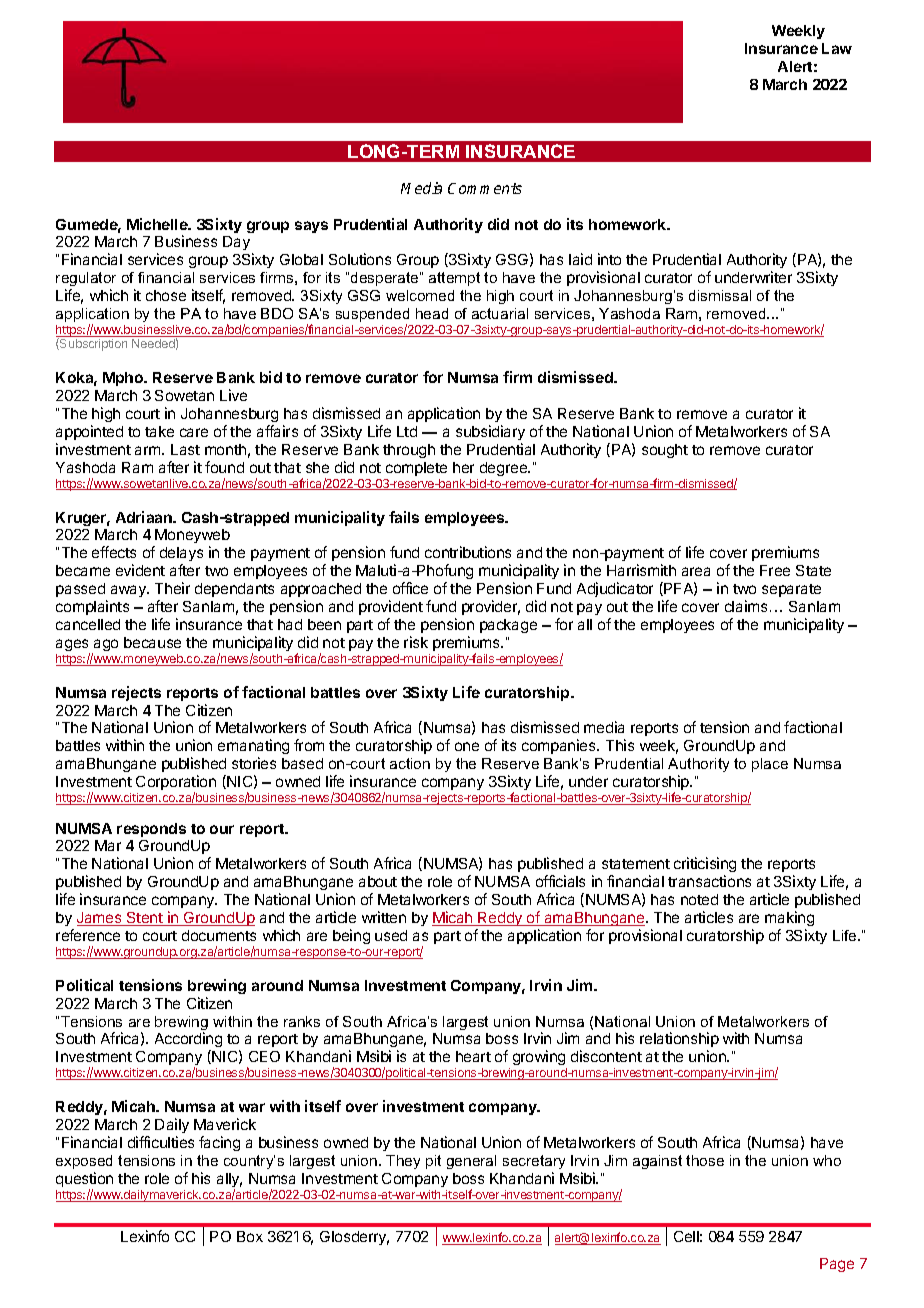  Describe the element at coordinates (746, 606) in the image. I see `claims` at that location.
